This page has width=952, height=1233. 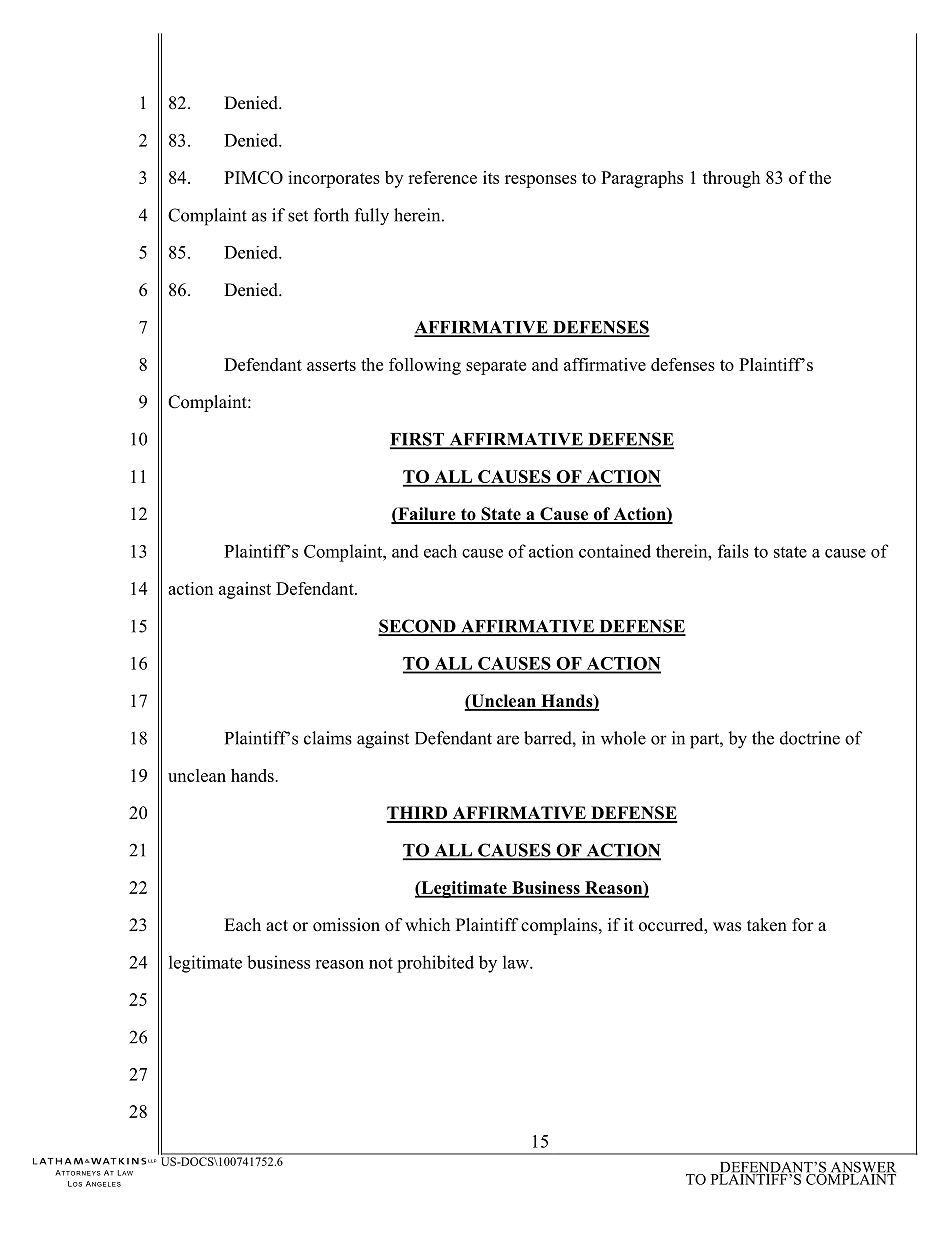 What do you see at coordinates (418, 627) in the page?
I see `SECOND` at bounding box center [418, 627].
